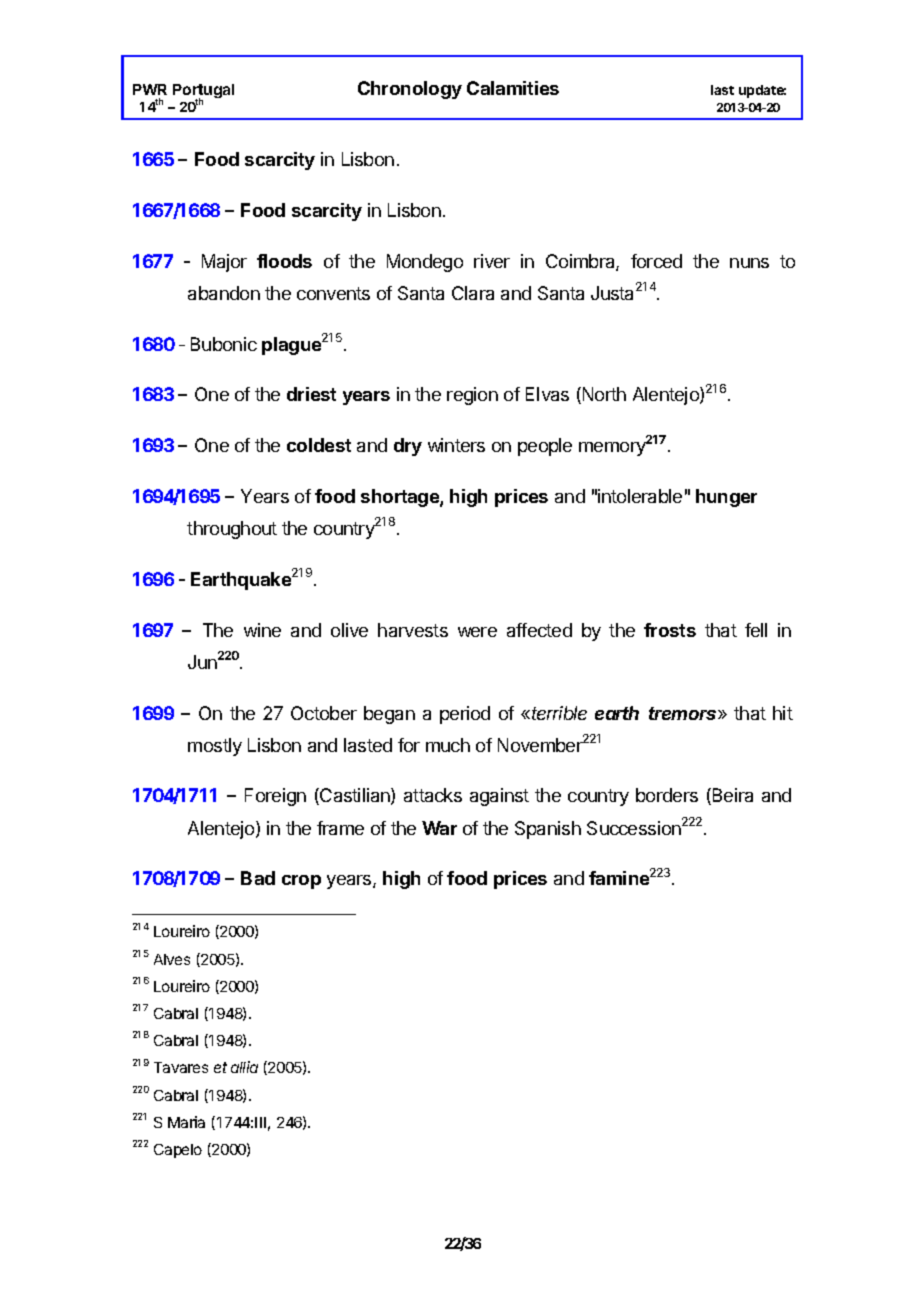  Describe the element at coordinates (262, 630) in the page. I see `wine` at that location.
